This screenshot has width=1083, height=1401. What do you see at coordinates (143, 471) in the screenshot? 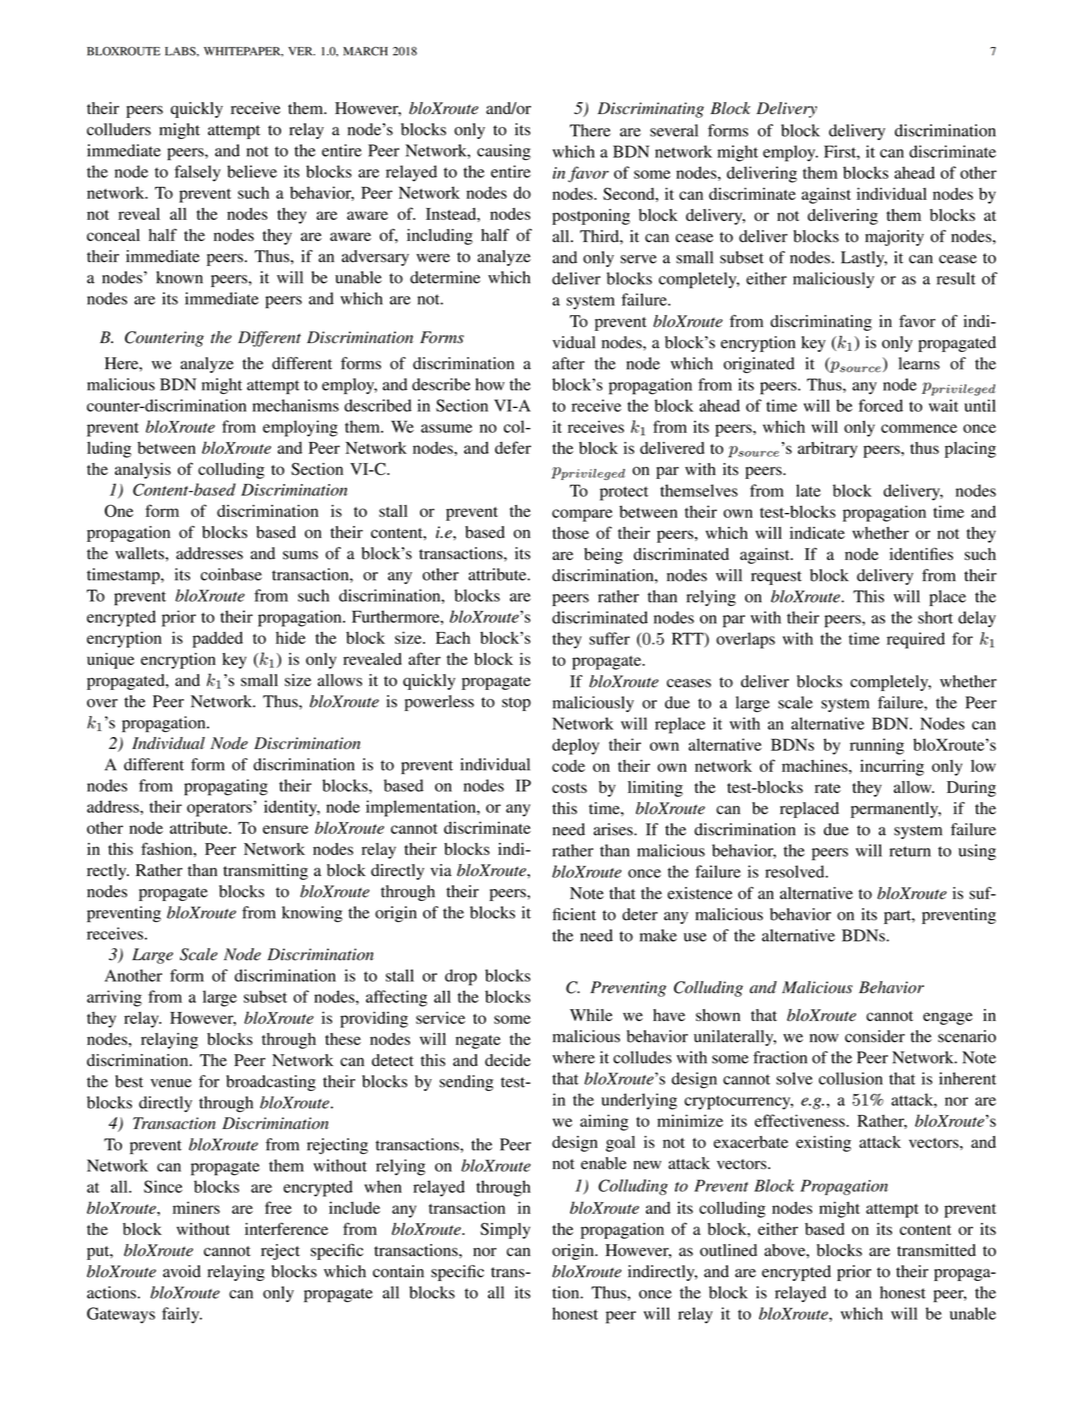
I see `analysis` at bounding box center [143, 471].
